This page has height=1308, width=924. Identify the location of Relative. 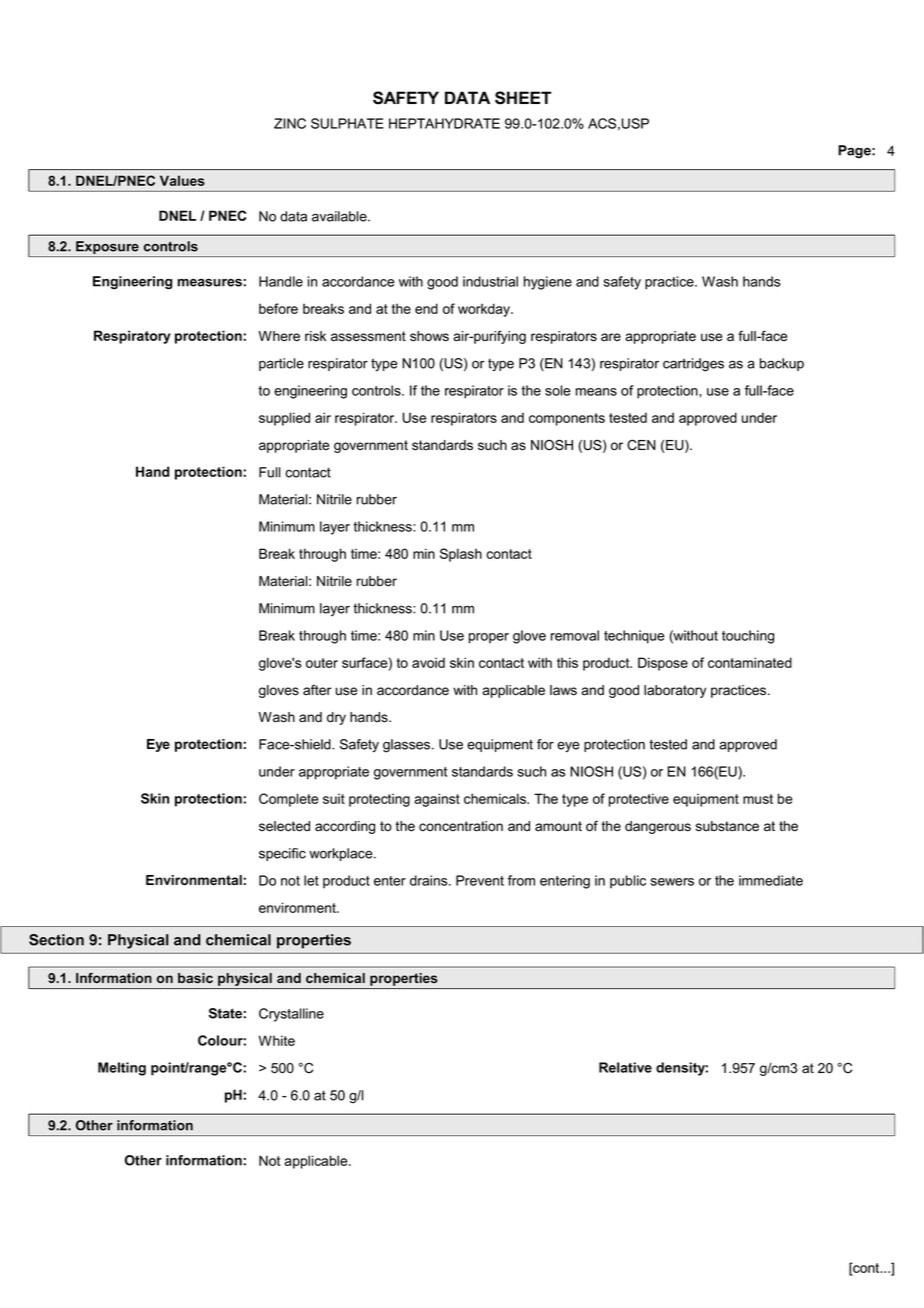
(625, 1067).
